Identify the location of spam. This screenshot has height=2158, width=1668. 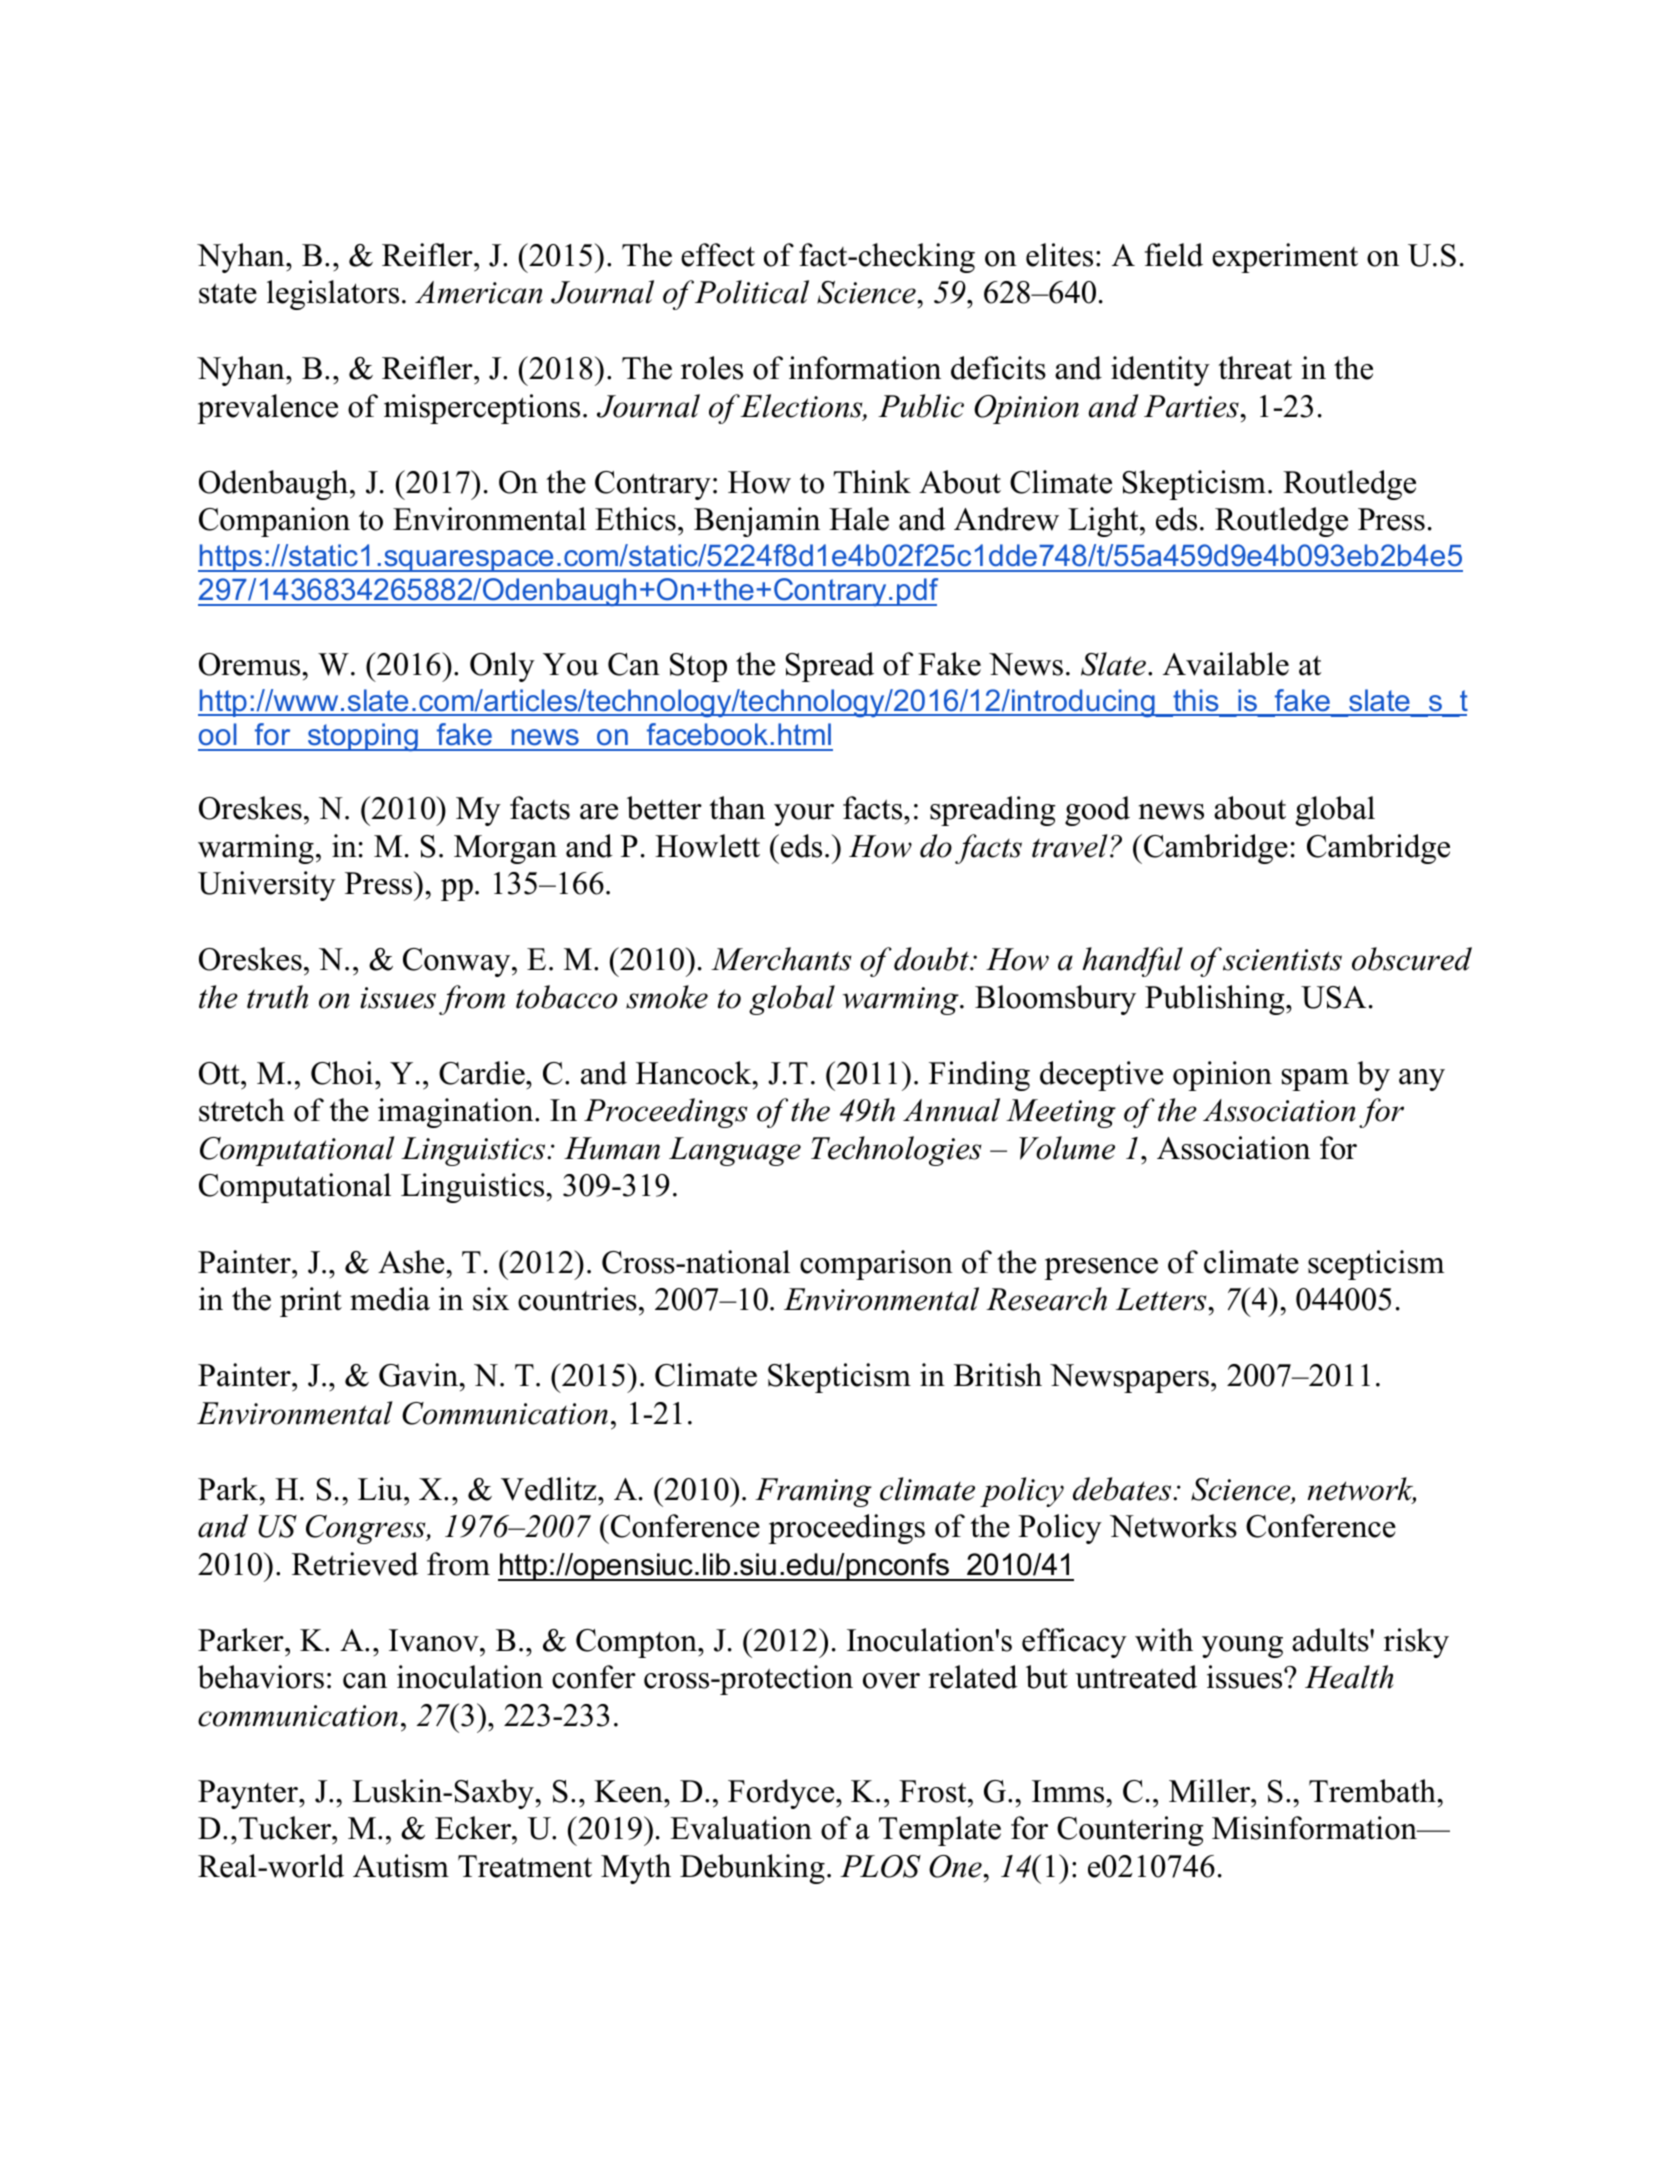
(1315, 1080).
